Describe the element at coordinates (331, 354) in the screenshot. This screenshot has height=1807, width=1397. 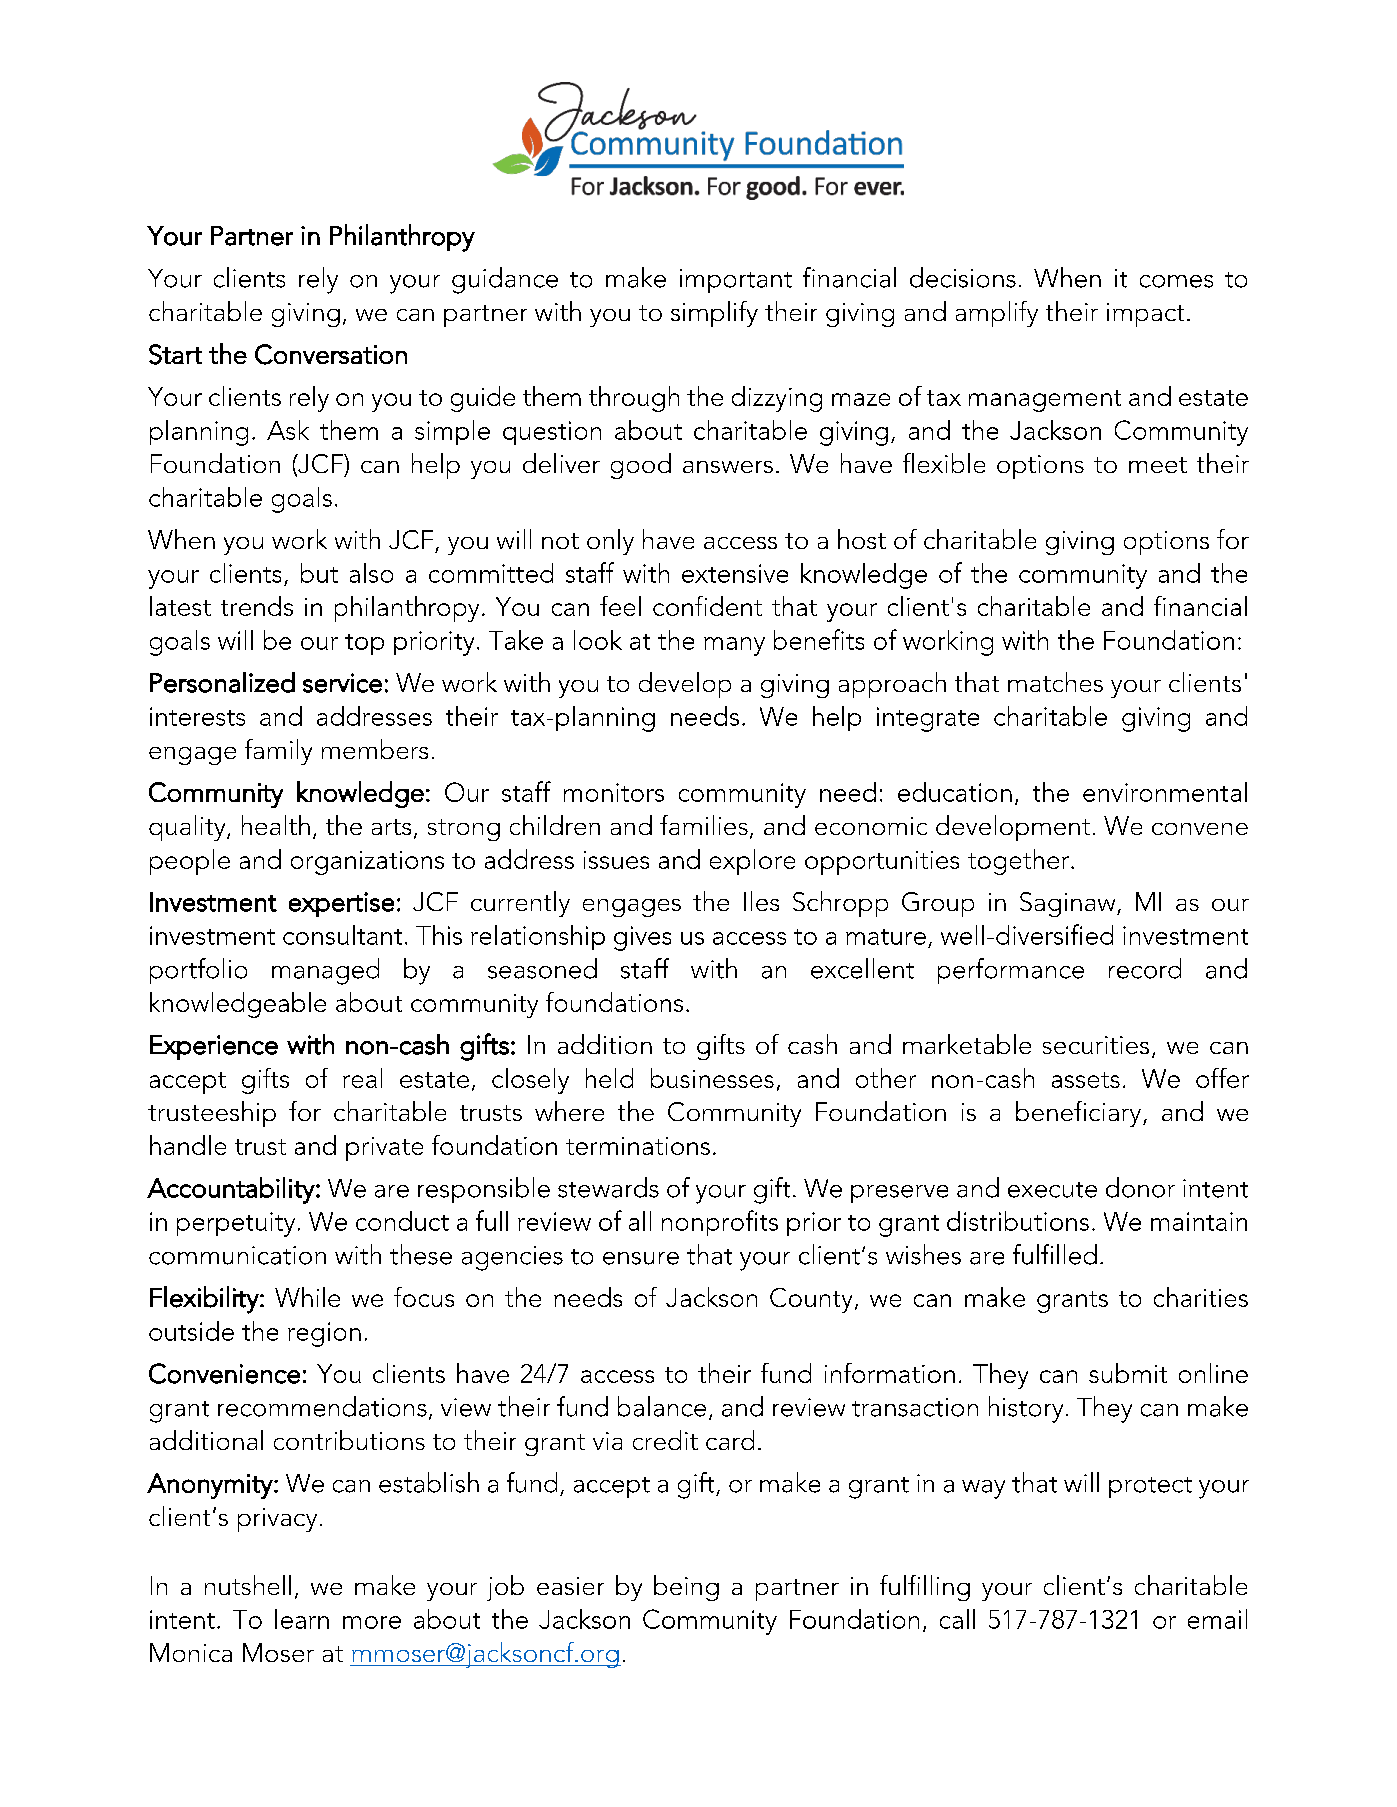
I see `Conversation` at that location.
